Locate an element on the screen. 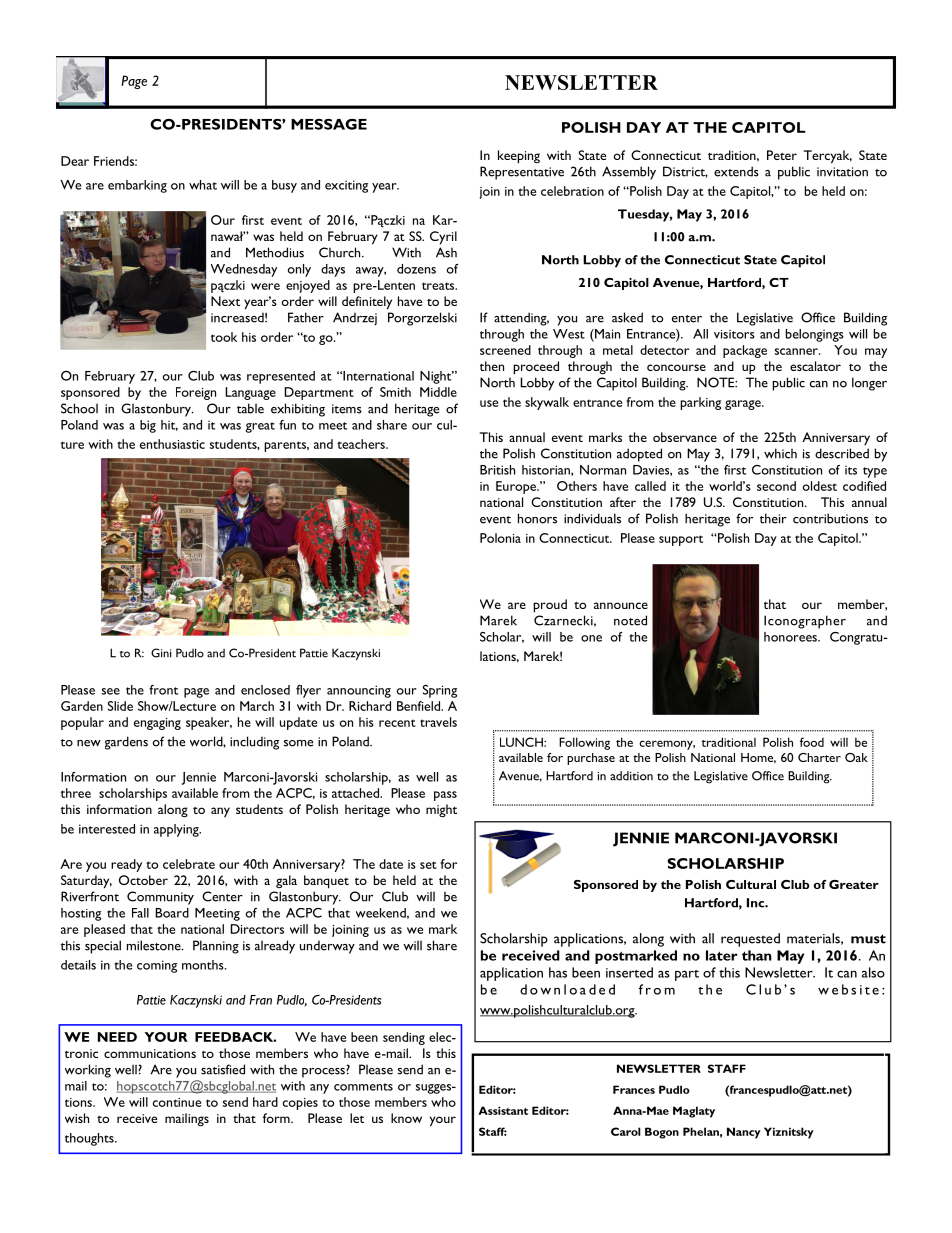  keeping is located at coordinates (519, 157).
